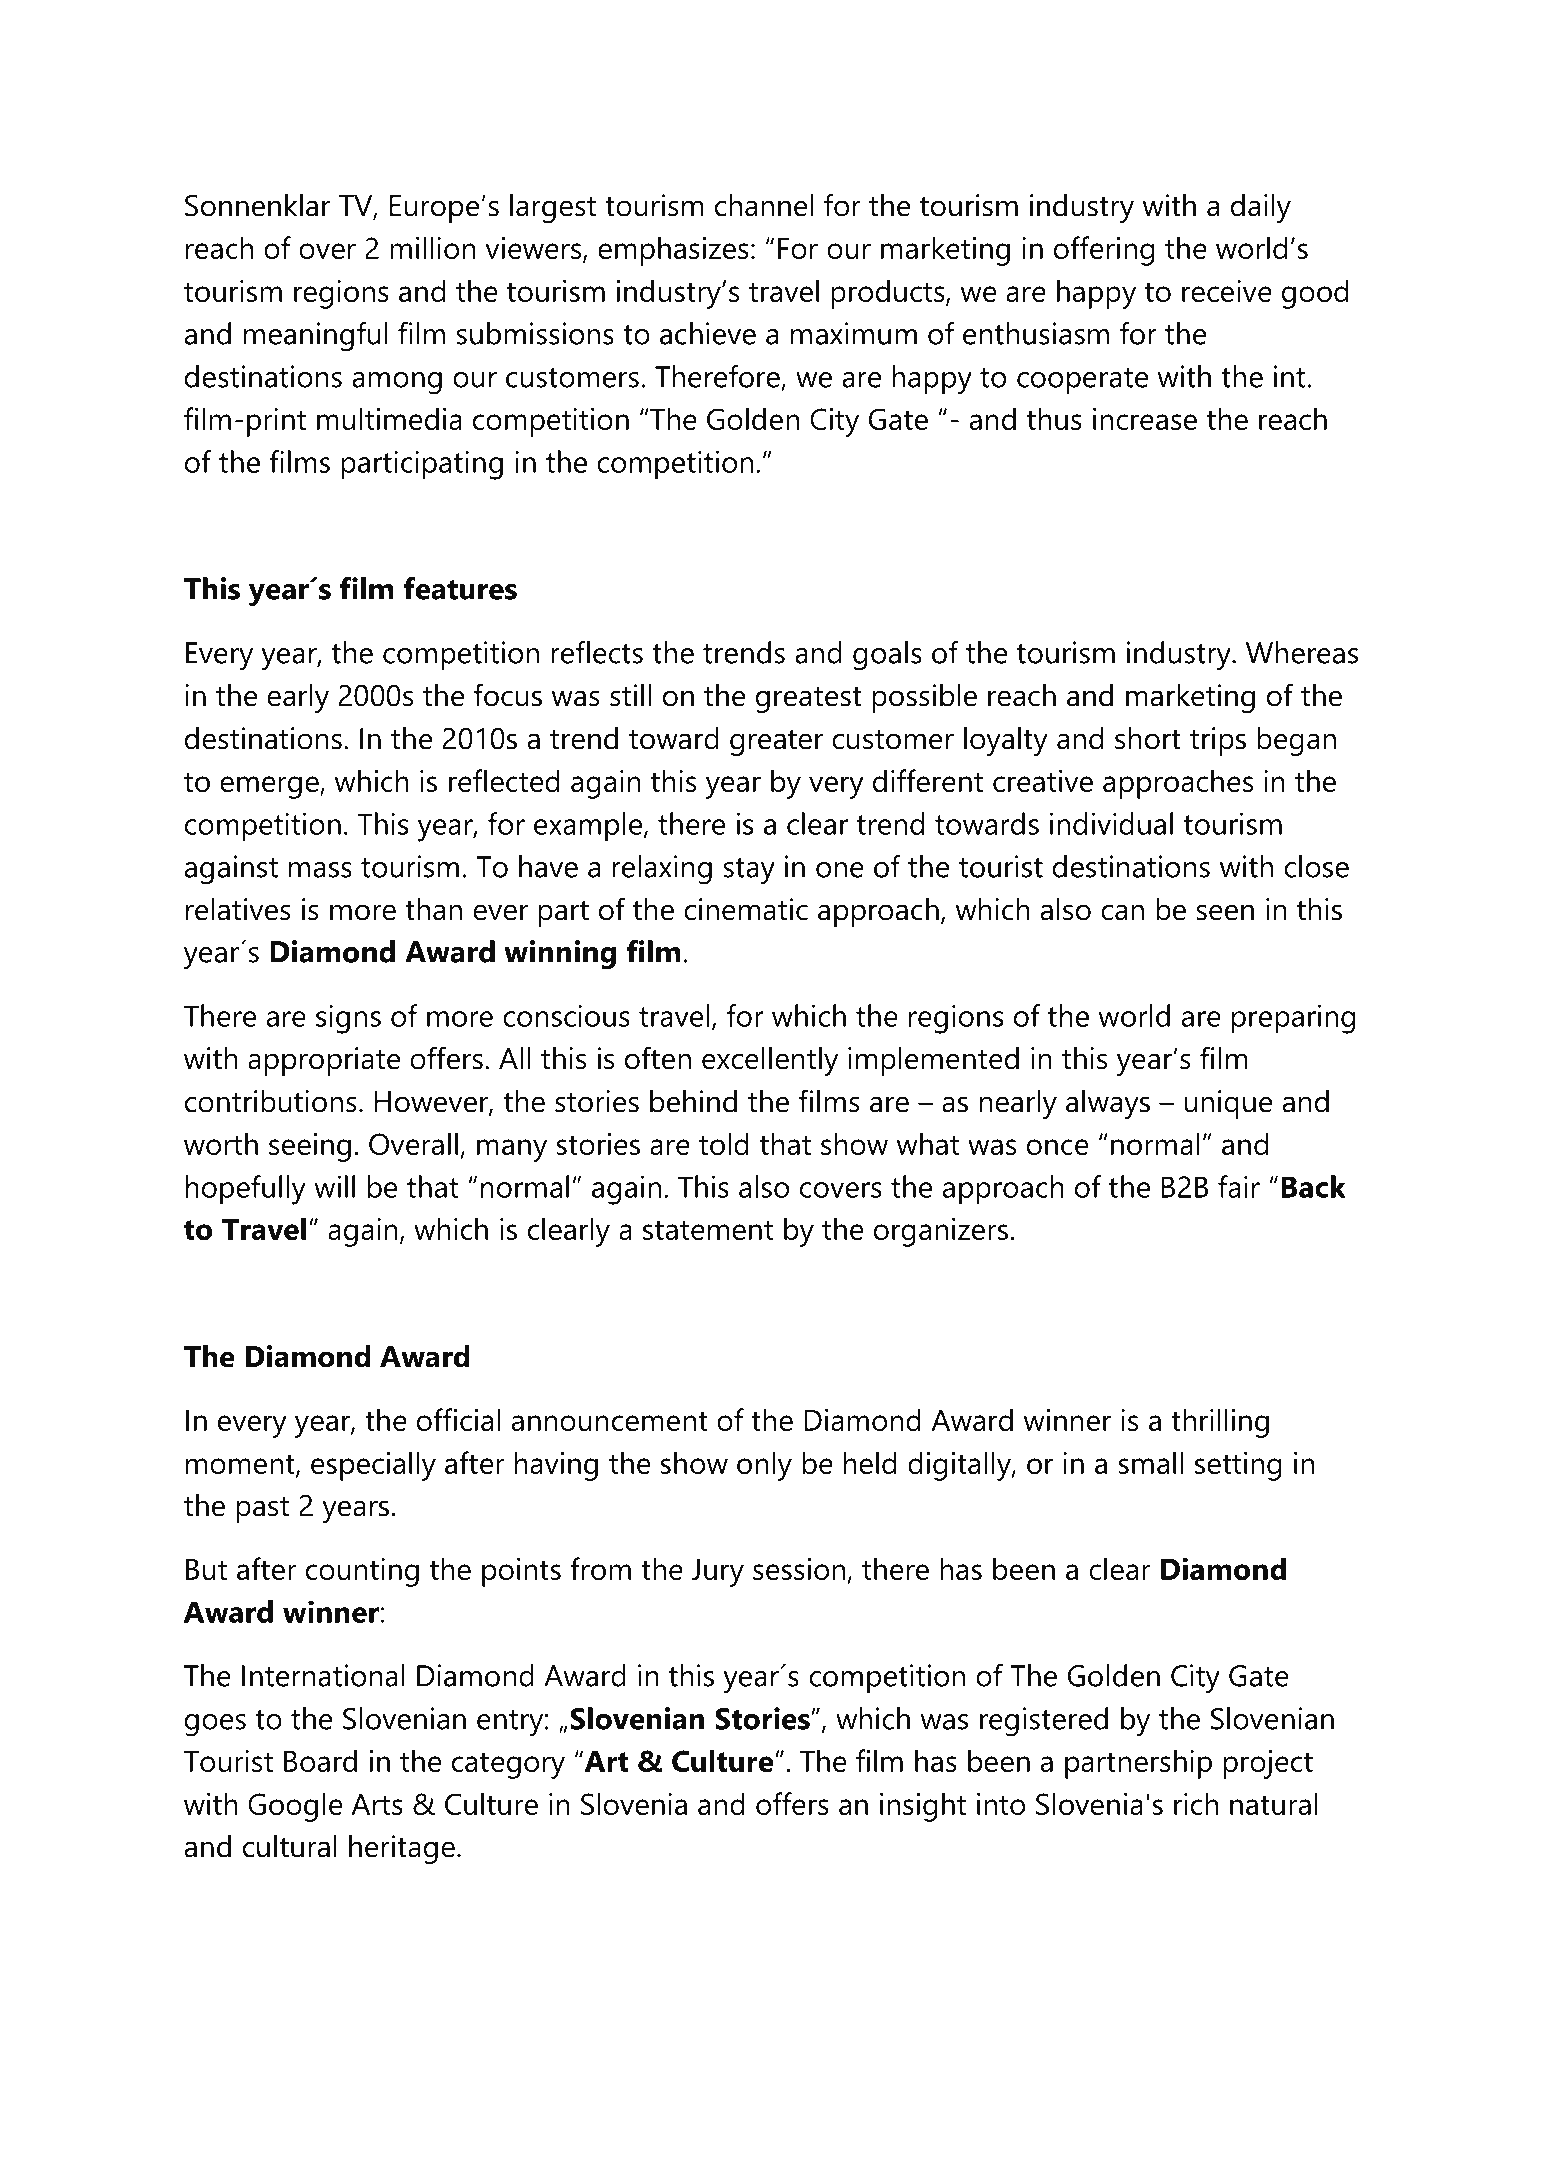 The width and height of the screenshot is (1543, 2182). What do you see at coordinates (923, 1807) in the screenshot?
I see `insight` at bounding box center [923, 1807].
